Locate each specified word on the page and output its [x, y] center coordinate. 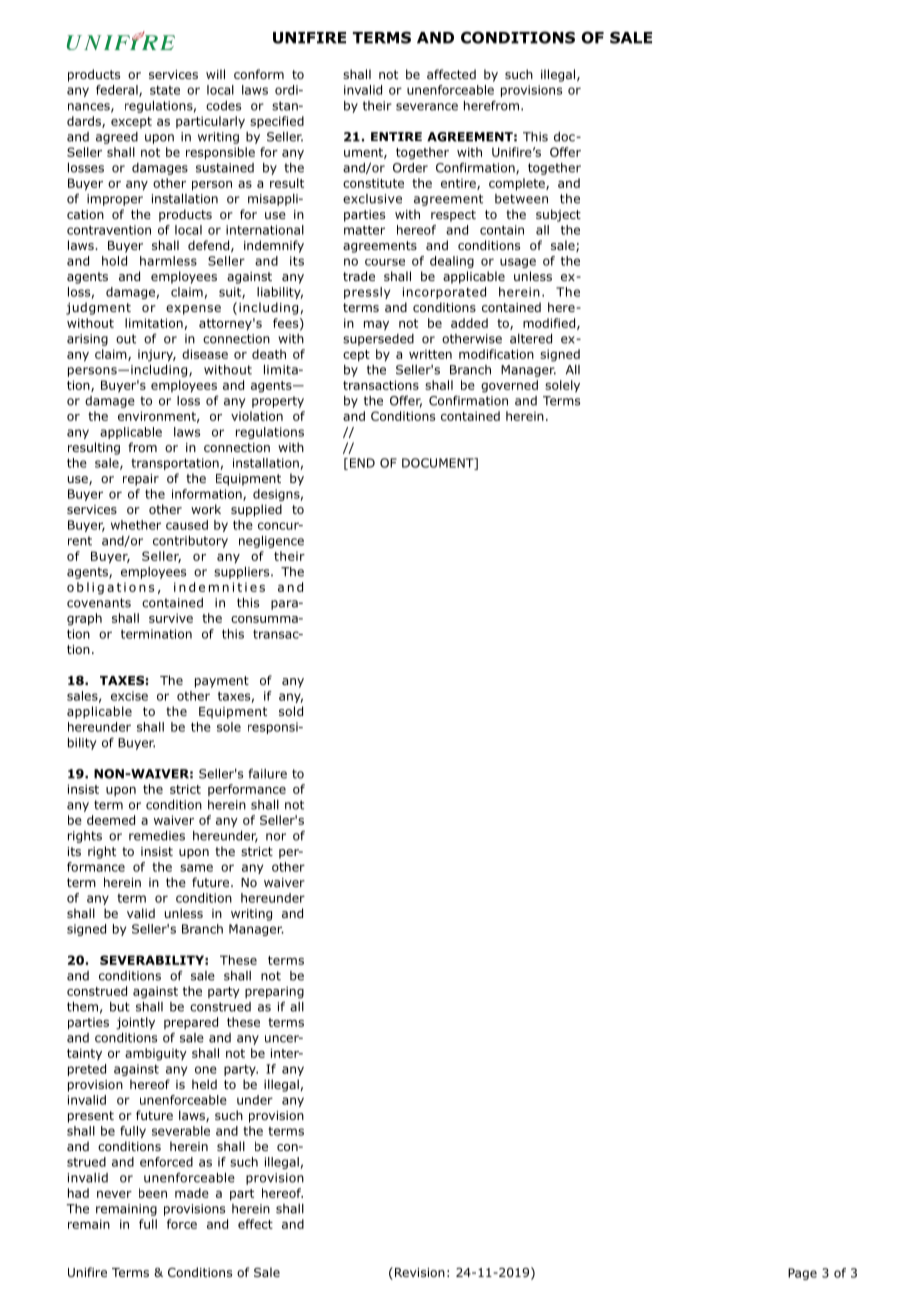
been [153, 1193]
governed [509, 386]
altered [531, 339]
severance [427, 107]
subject [558, 215]
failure [268, 773]
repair [141, 480]
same [196, 868]
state [165, 90]
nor [276, 837]
